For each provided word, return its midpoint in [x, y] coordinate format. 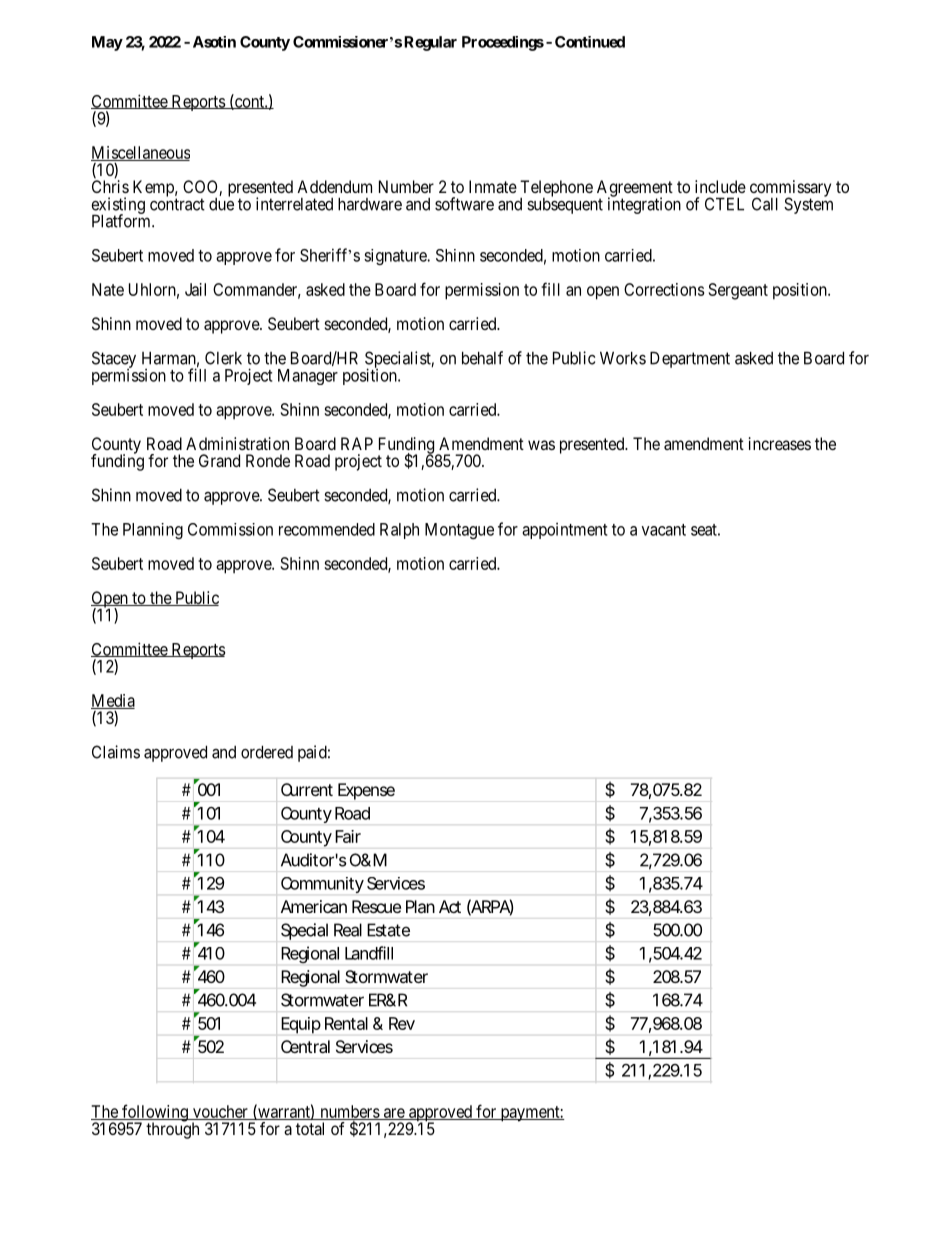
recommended [327, 529]
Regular [430, 43]
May [107, 43]
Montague [459, 531]
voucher [220, 1112]
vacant [664, 530]
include [720, 186]
